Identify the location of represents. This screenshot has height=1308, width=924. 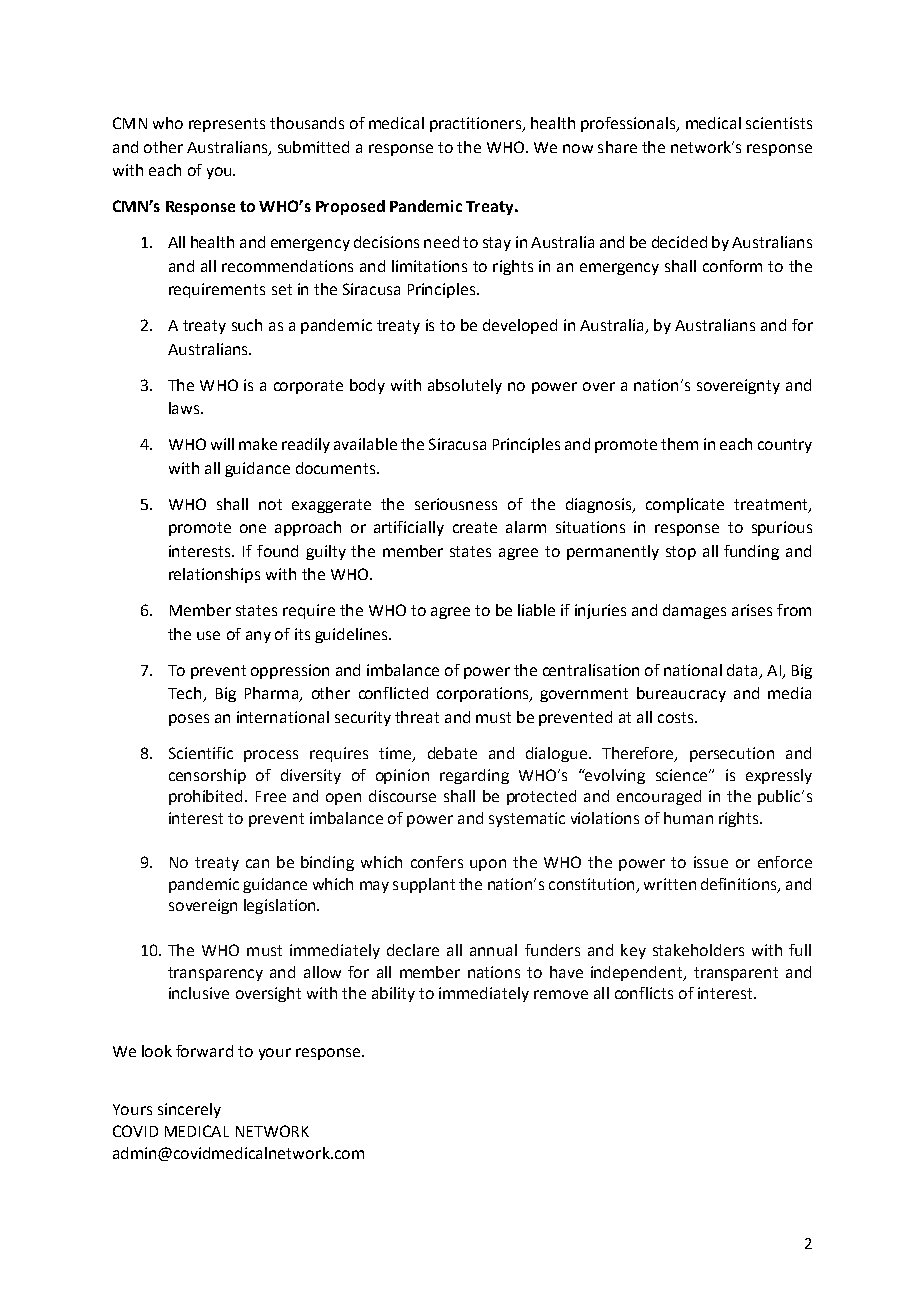
(227, 125).
